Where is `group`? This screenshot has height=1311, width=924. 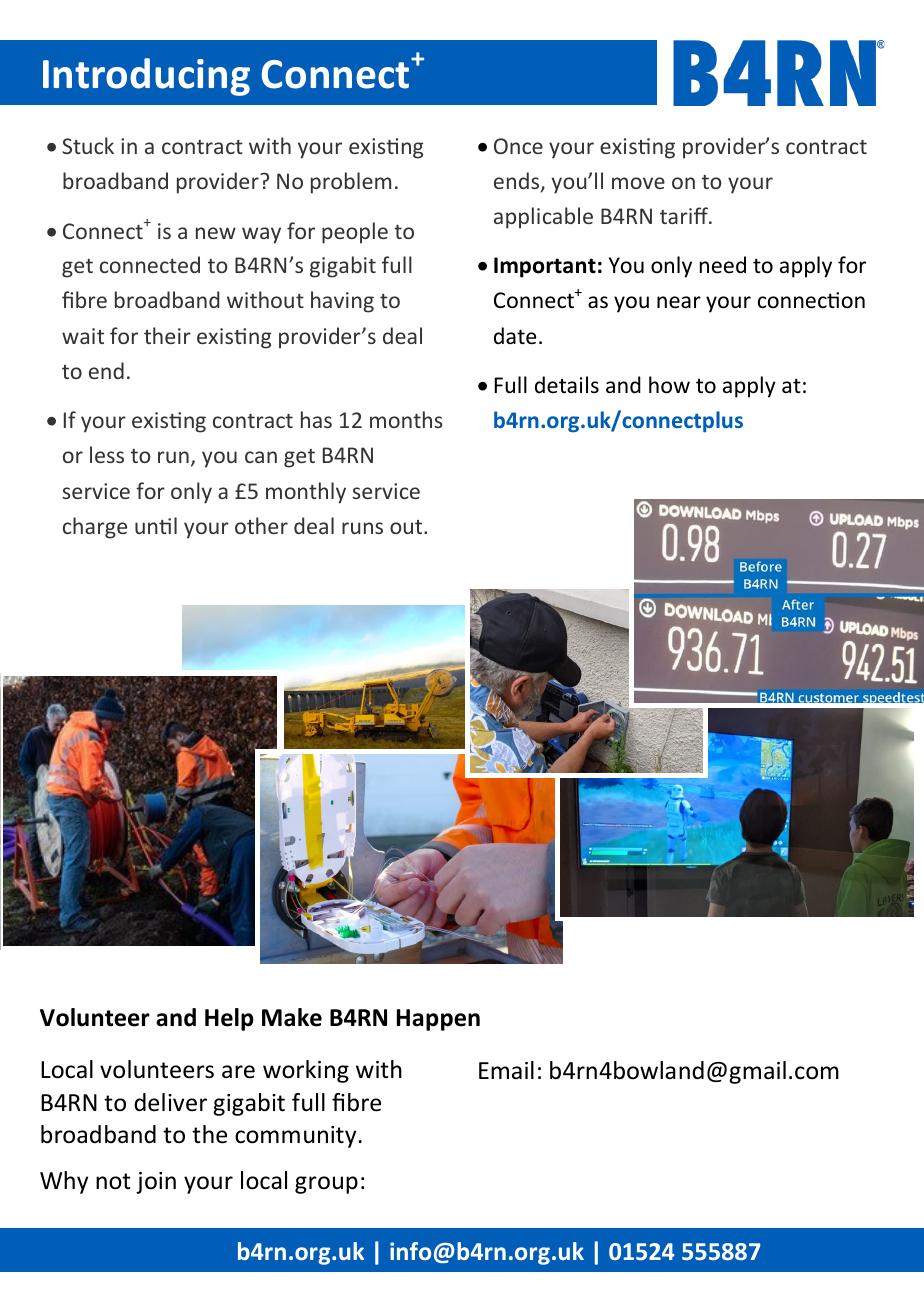 group is located at coordinates (326, 1185).
